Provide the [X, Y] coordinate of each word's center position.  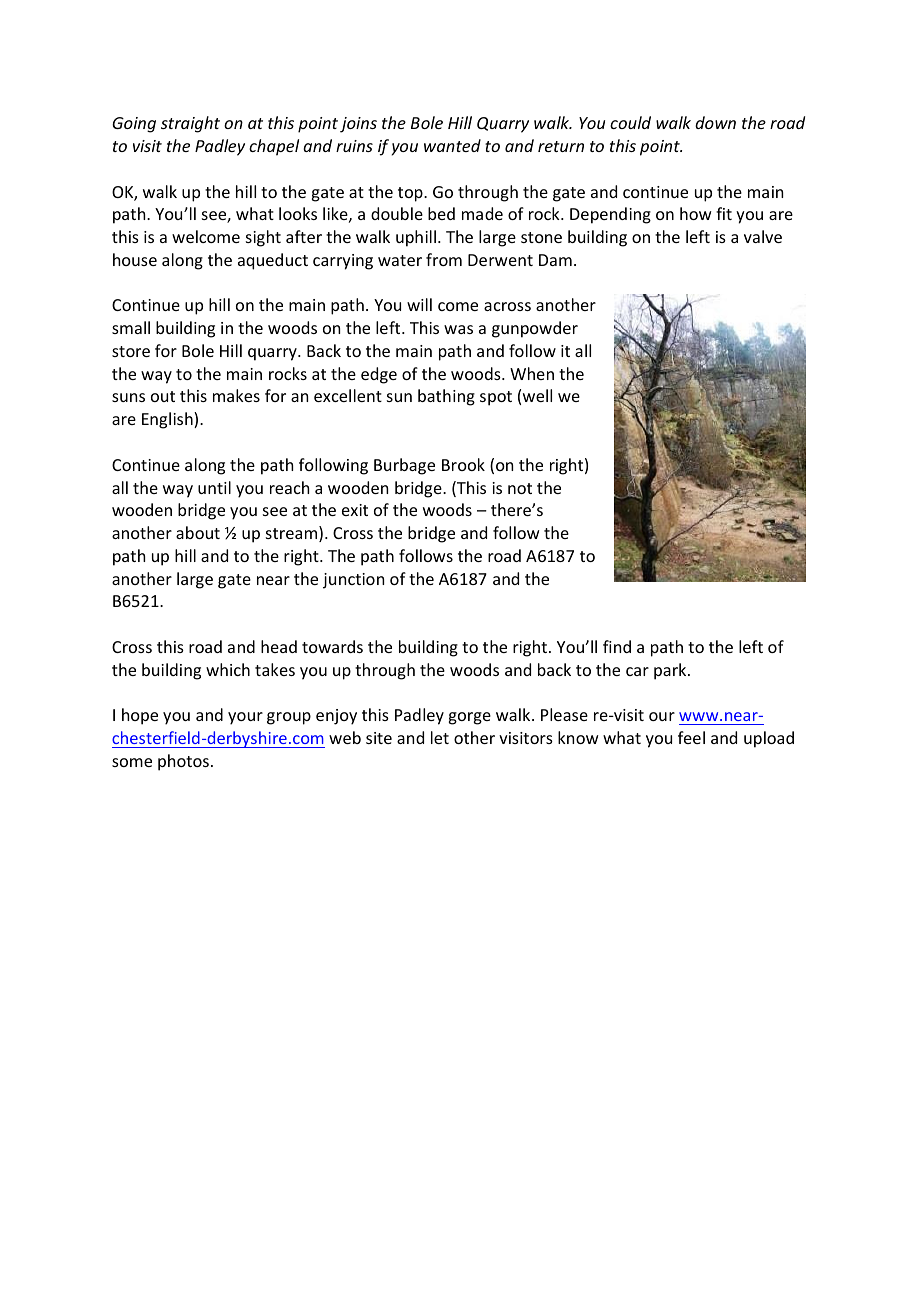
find [617, 646]
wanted [452, 145]
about [198, 532]
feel [691, 737]
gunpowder [535, 329]
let [440, 737]
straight [190, 124]
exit [355, 510]
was [458, 329]
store [131, 351]
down [715, 122]
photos [183, 762]
